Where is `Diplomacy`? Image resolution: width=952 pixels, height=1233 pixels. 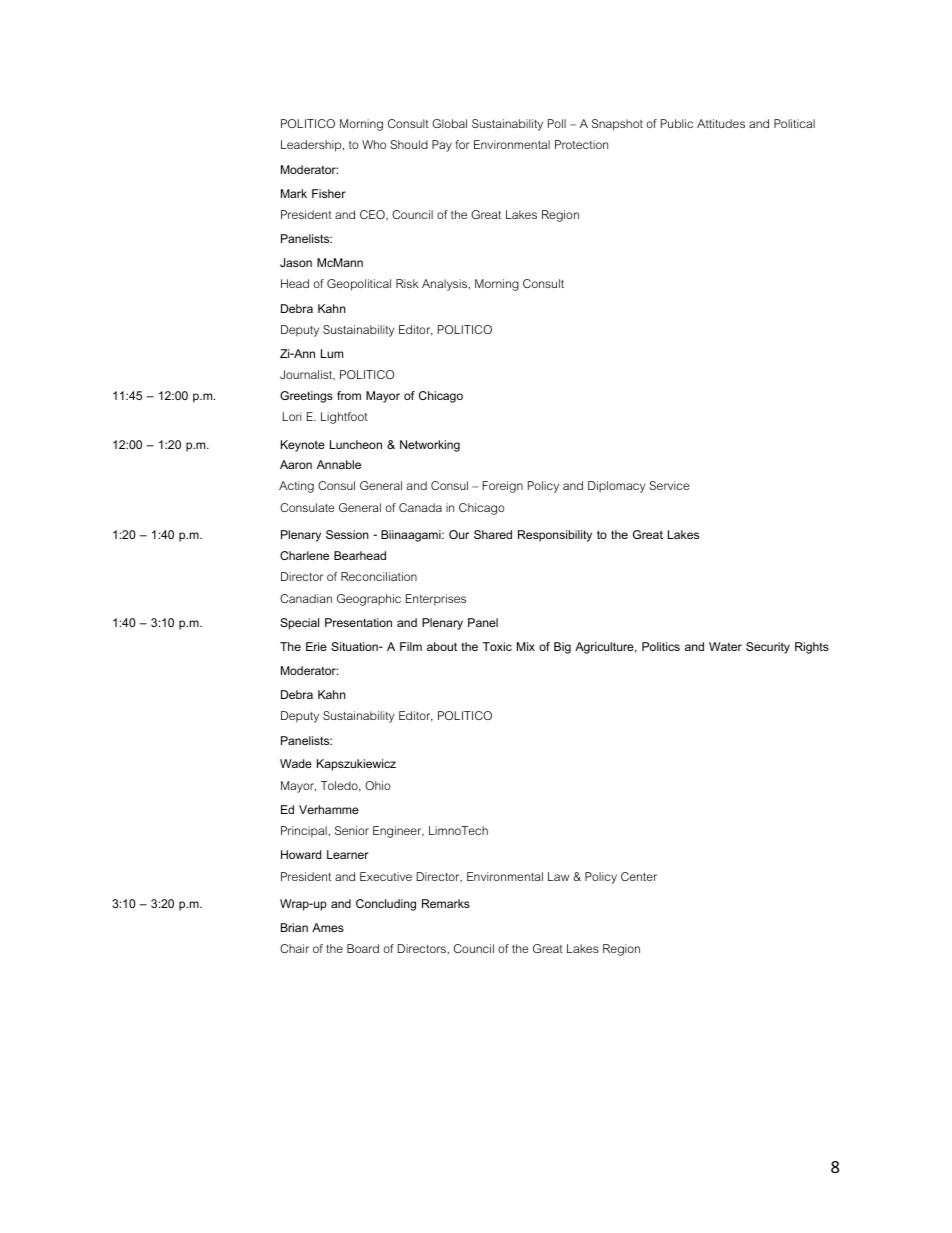 Diplomacy is located at coordinates (616, 487).
